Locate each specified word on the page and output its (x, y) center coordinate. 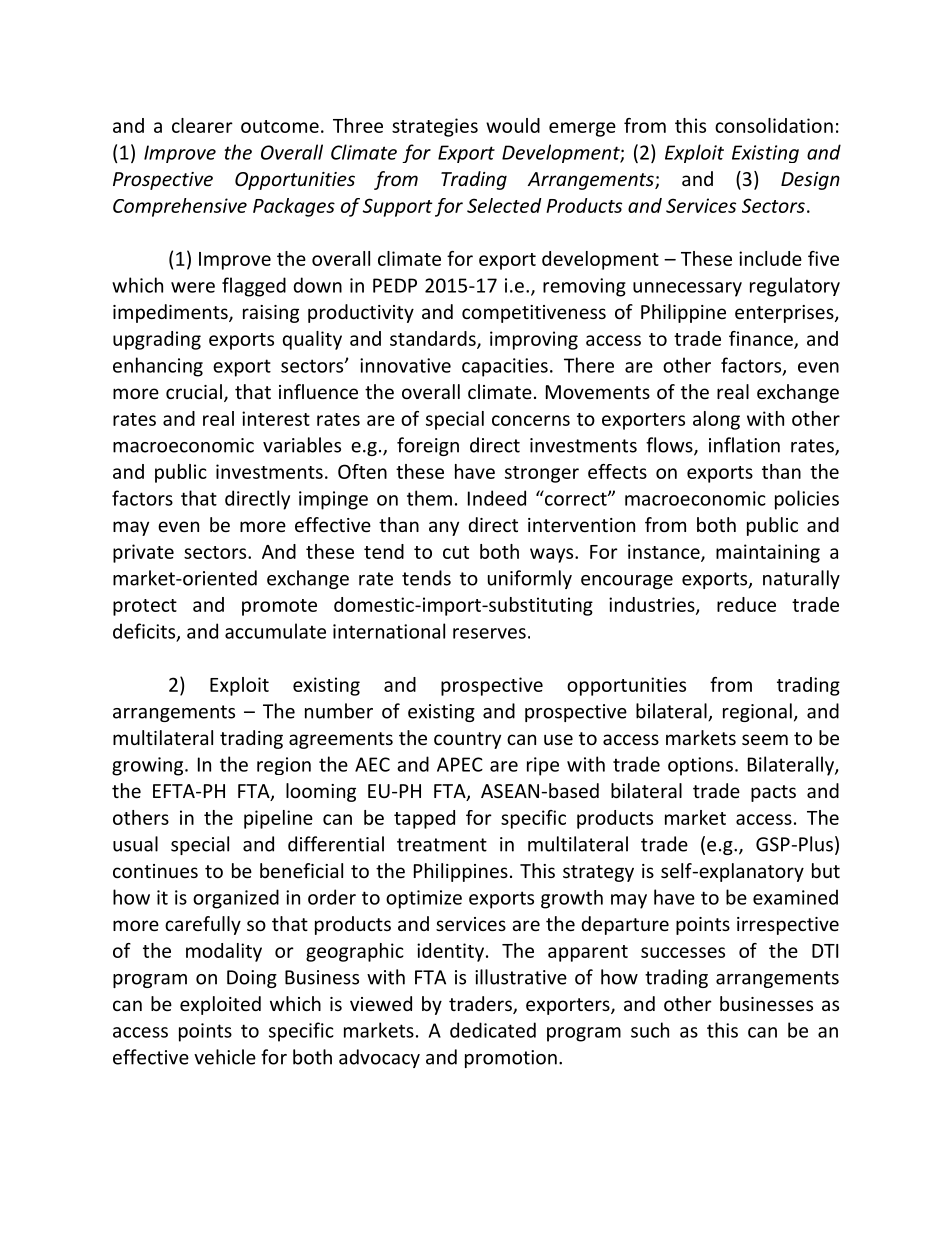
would (513, 125)
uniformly (530, 579)
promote (279, 607)
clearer (202, 125)
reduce (746, 604)
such (650, 1030)
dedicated (493, 1030)
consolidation (774, 125)
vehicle (225, 1057)
